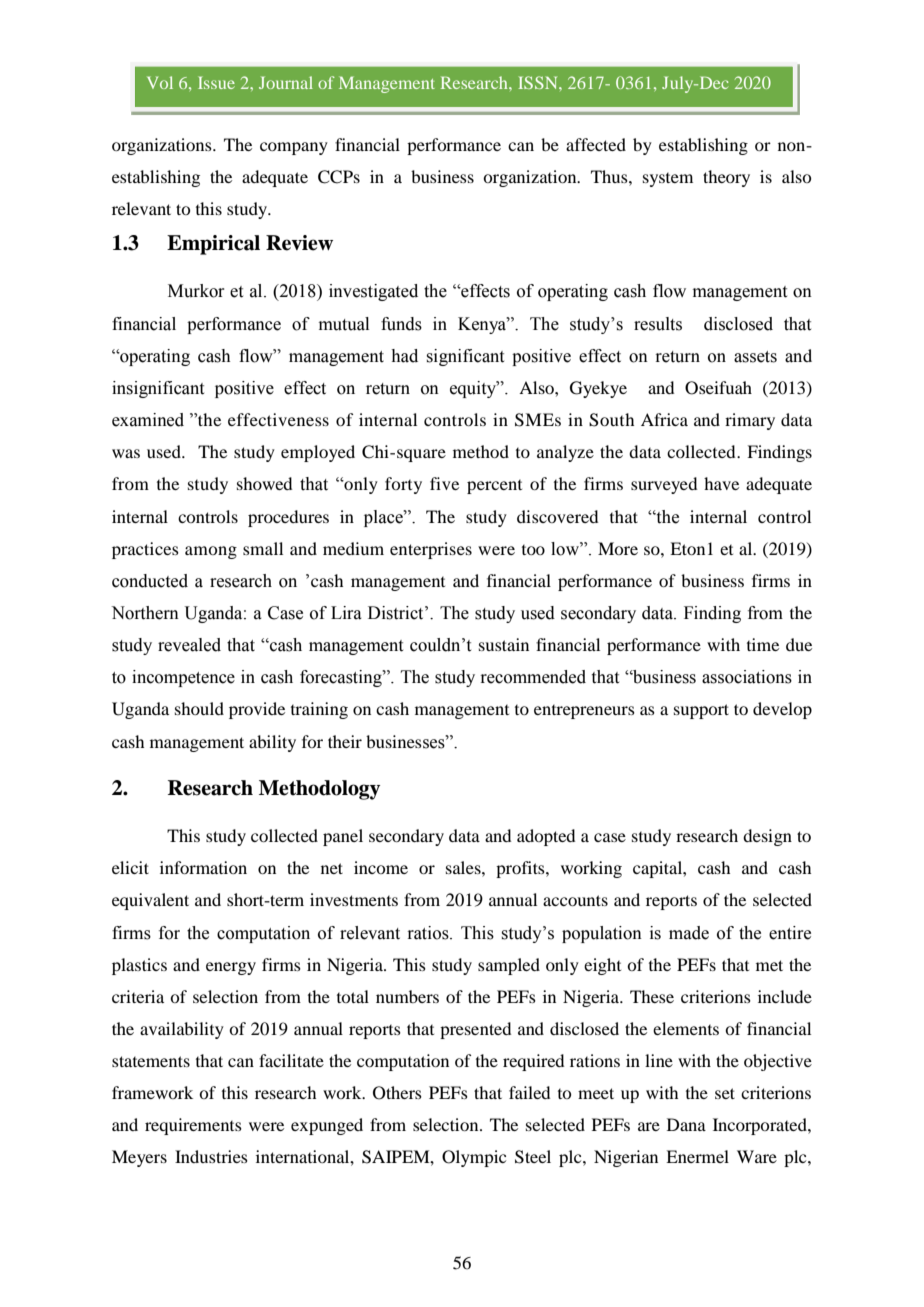 The width and height of the image is (924, 1307). Describe the element at coordinates (767, 837) in the image. I see `design` at that location.
